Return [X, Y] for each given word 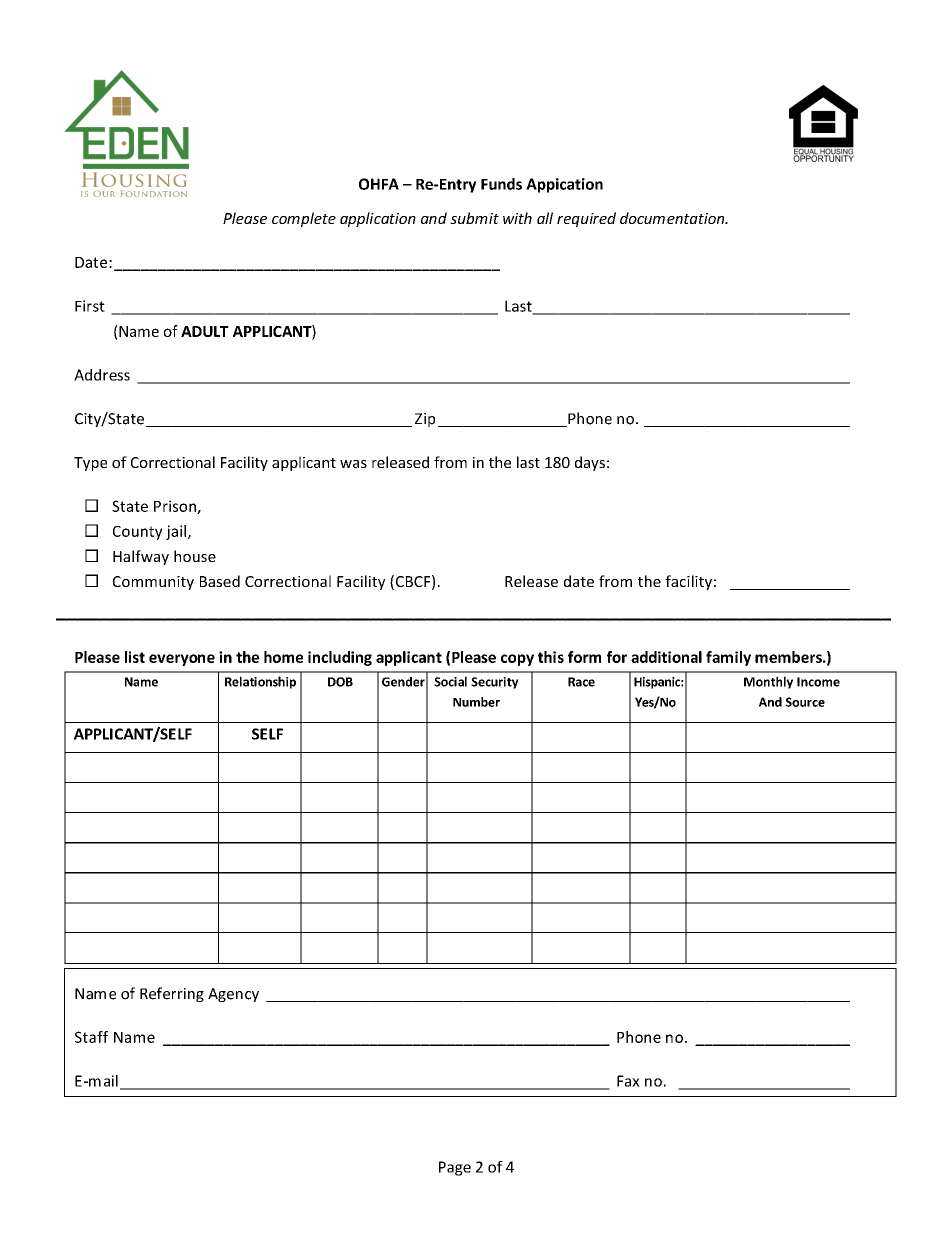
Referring [172, 994]
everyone [182, 660]
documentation [673, 218]
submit [474, 218]
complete [304, 219]
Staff [91, 1037]
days [590, 463]
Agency [233, 995]
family [728, 658]
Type [90, 464]
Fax [628, 1081]
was [353, 464]
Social [450, 681]
